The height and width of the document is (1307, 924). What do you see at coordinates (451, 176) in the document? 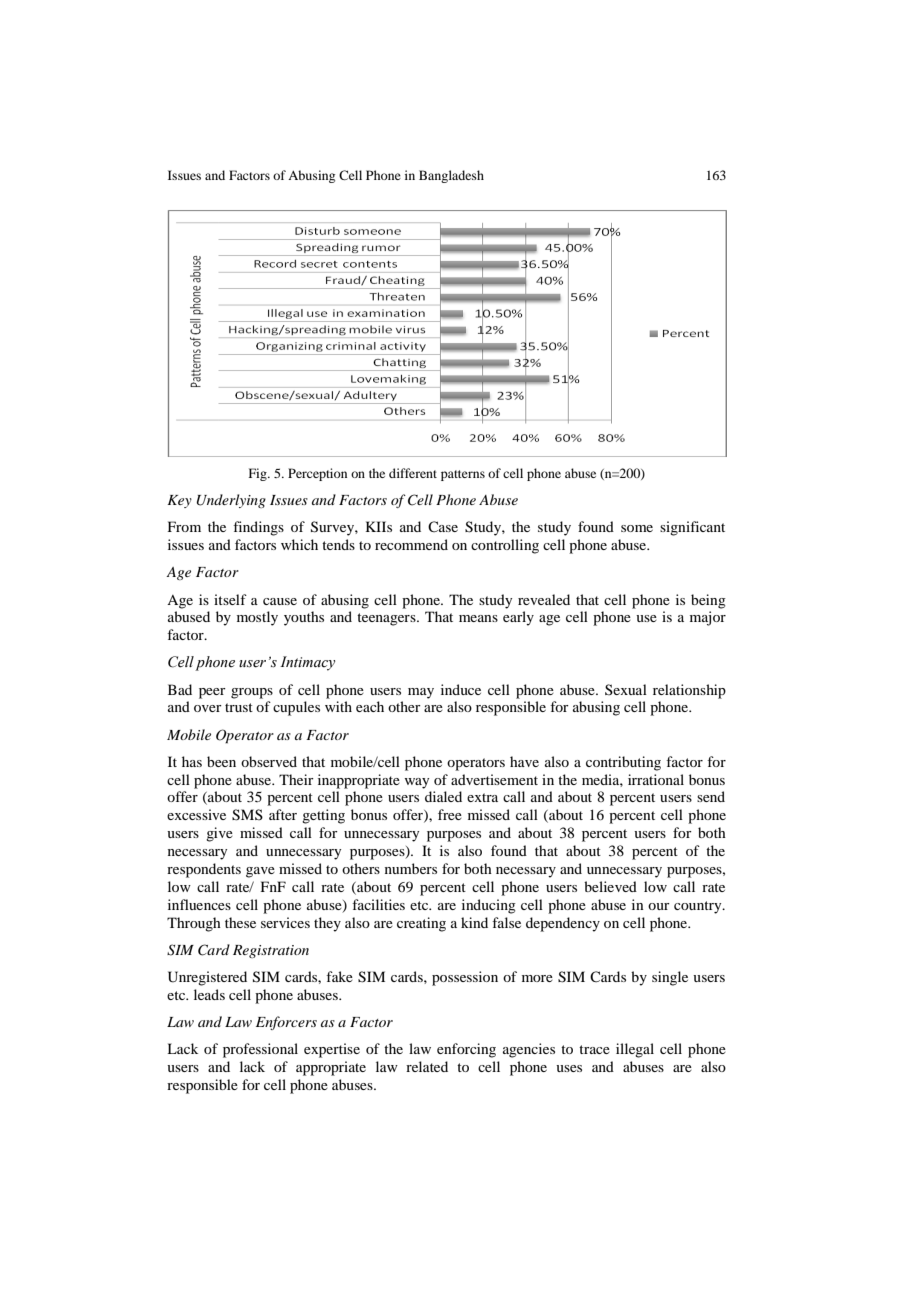
I see `Bangladesh` at bounding box center [451, 176].
